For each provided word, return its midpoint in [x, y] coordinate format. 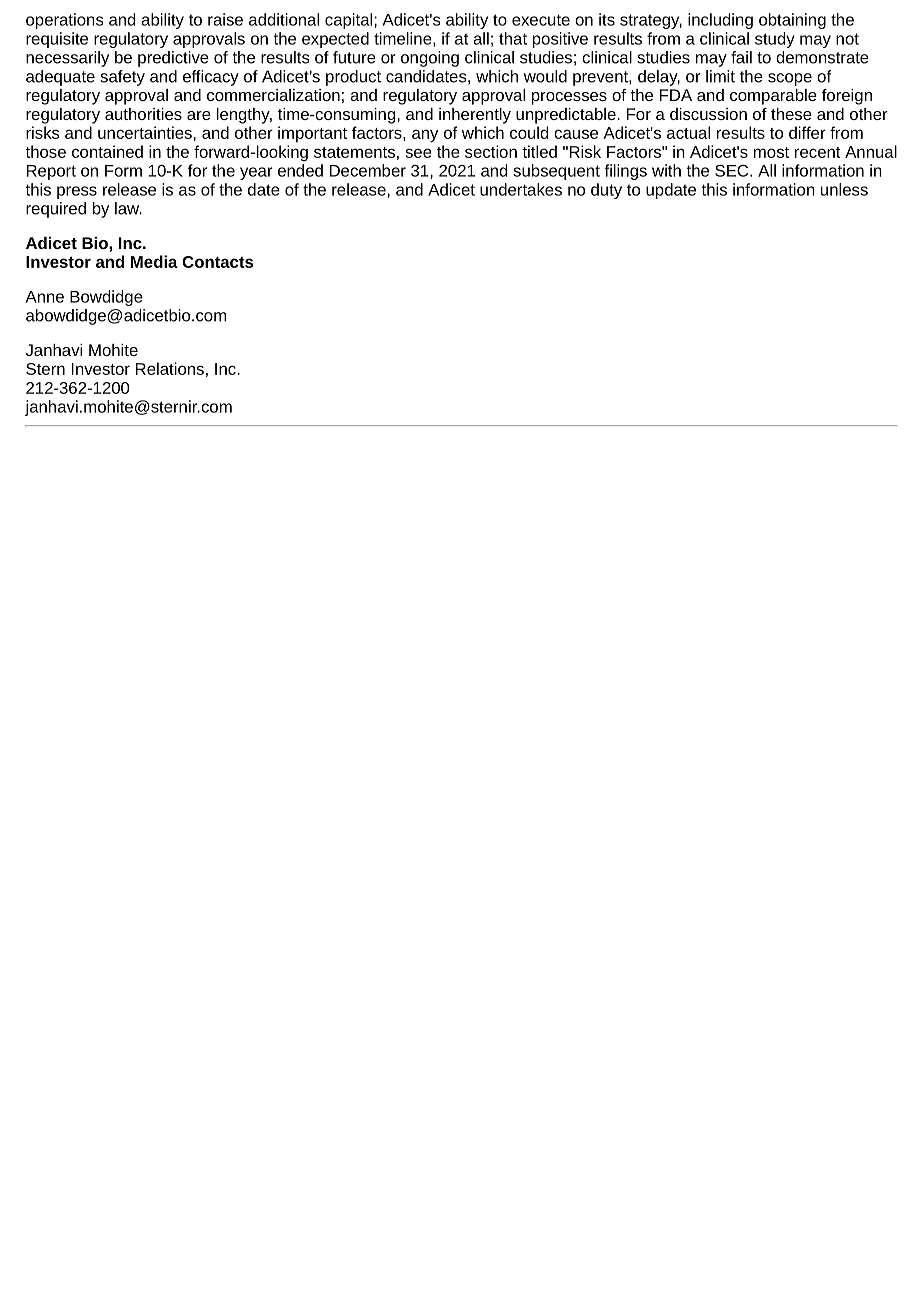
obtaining [792, 21]
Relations [170, 368]
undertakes [521, 189]
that [513, 38]
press [77, 192]
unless [844, 189]
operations [64, 21]
